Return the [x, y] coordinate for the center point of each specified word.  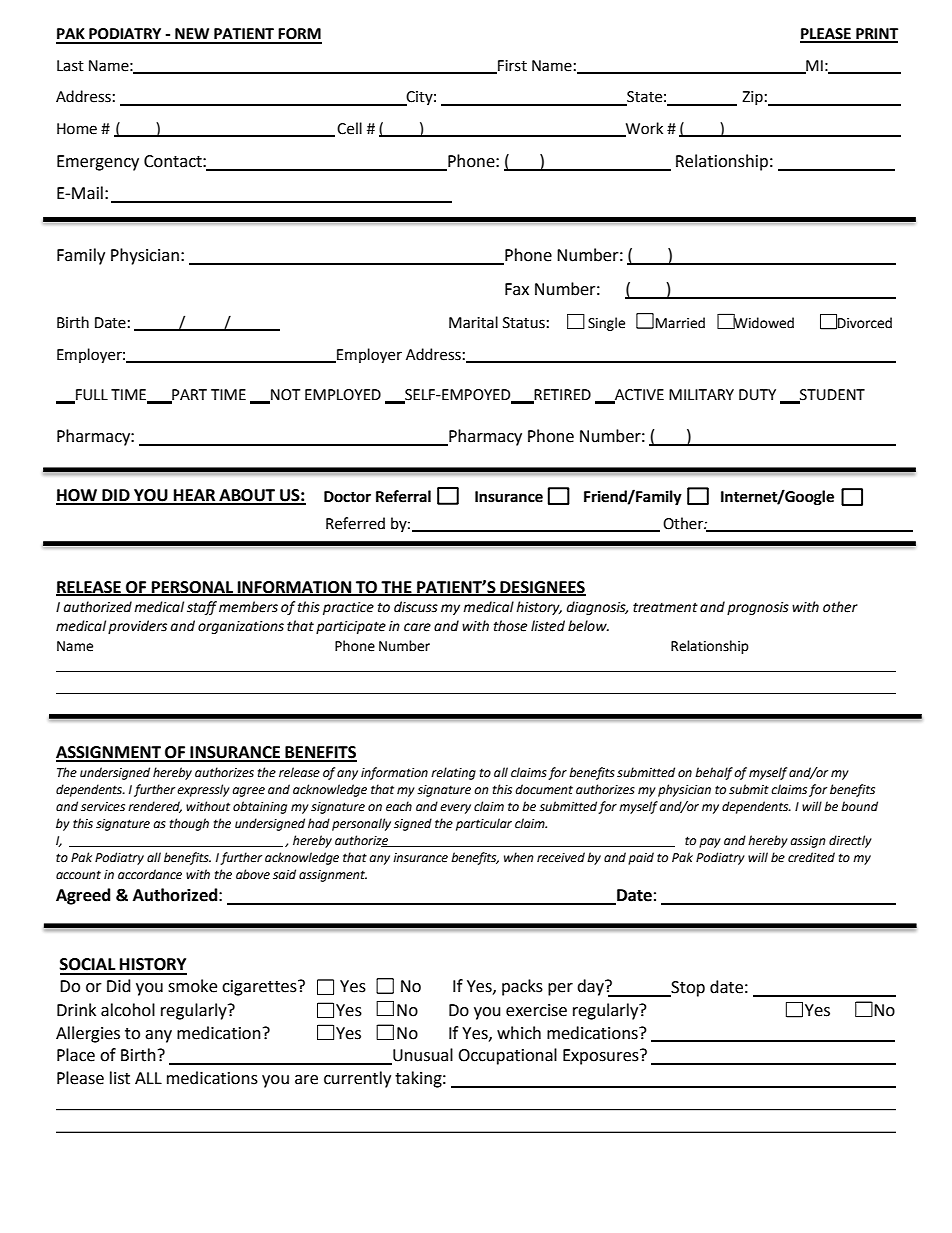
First [511, 66]
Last [70, 66]
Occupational [507, 1056]
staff [202, 608]
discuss [416, 607]
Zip [752, 98]
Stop [687, 989]
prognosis [758, 608]
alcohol [128, 1010]
